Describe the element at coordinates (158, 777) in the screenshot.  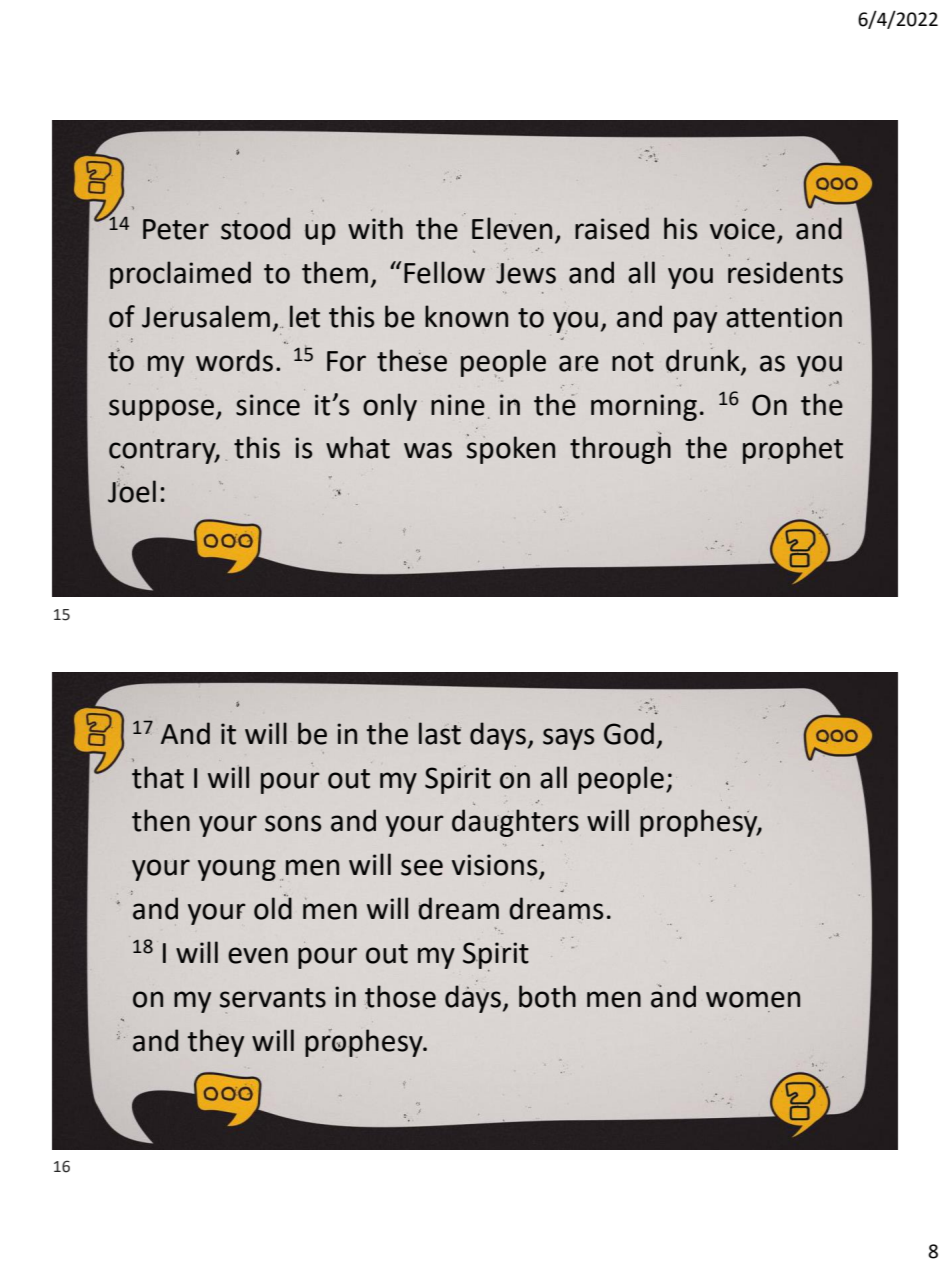
I see `that` at that location.
